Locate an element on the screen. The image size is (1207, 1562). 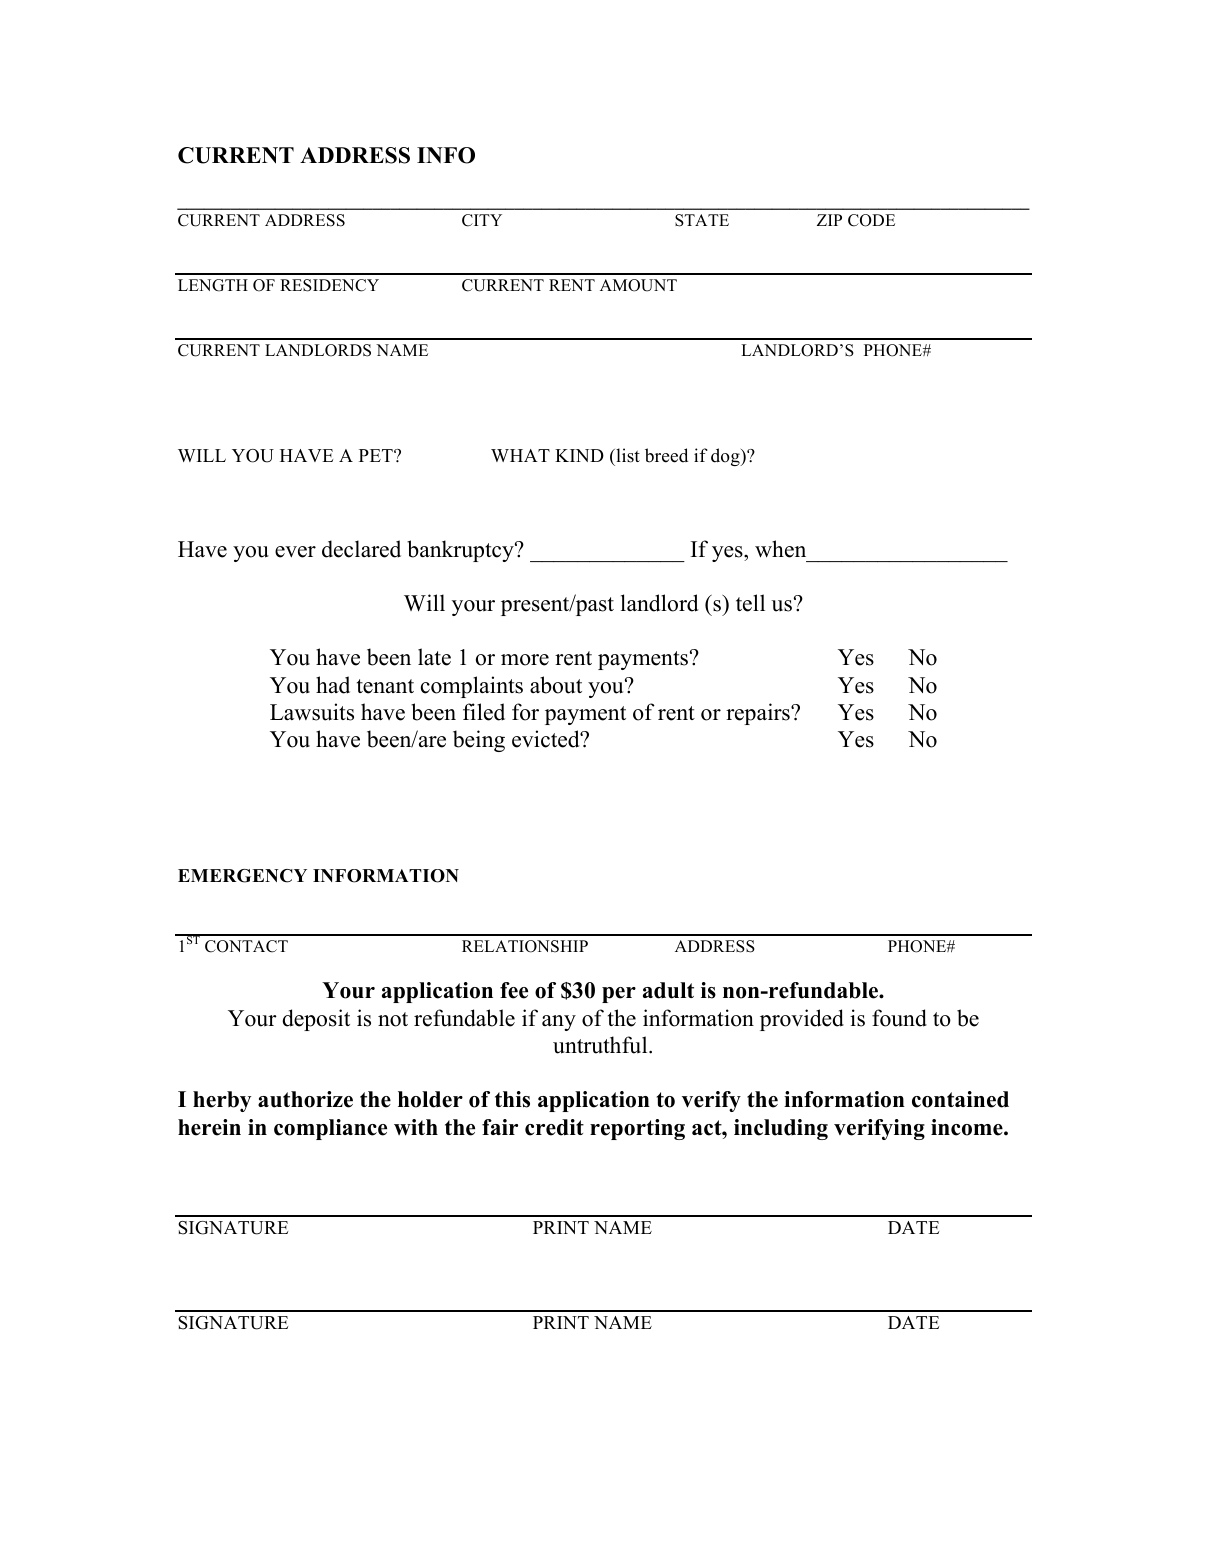
authorize is located at coordinates (305, 1099).
